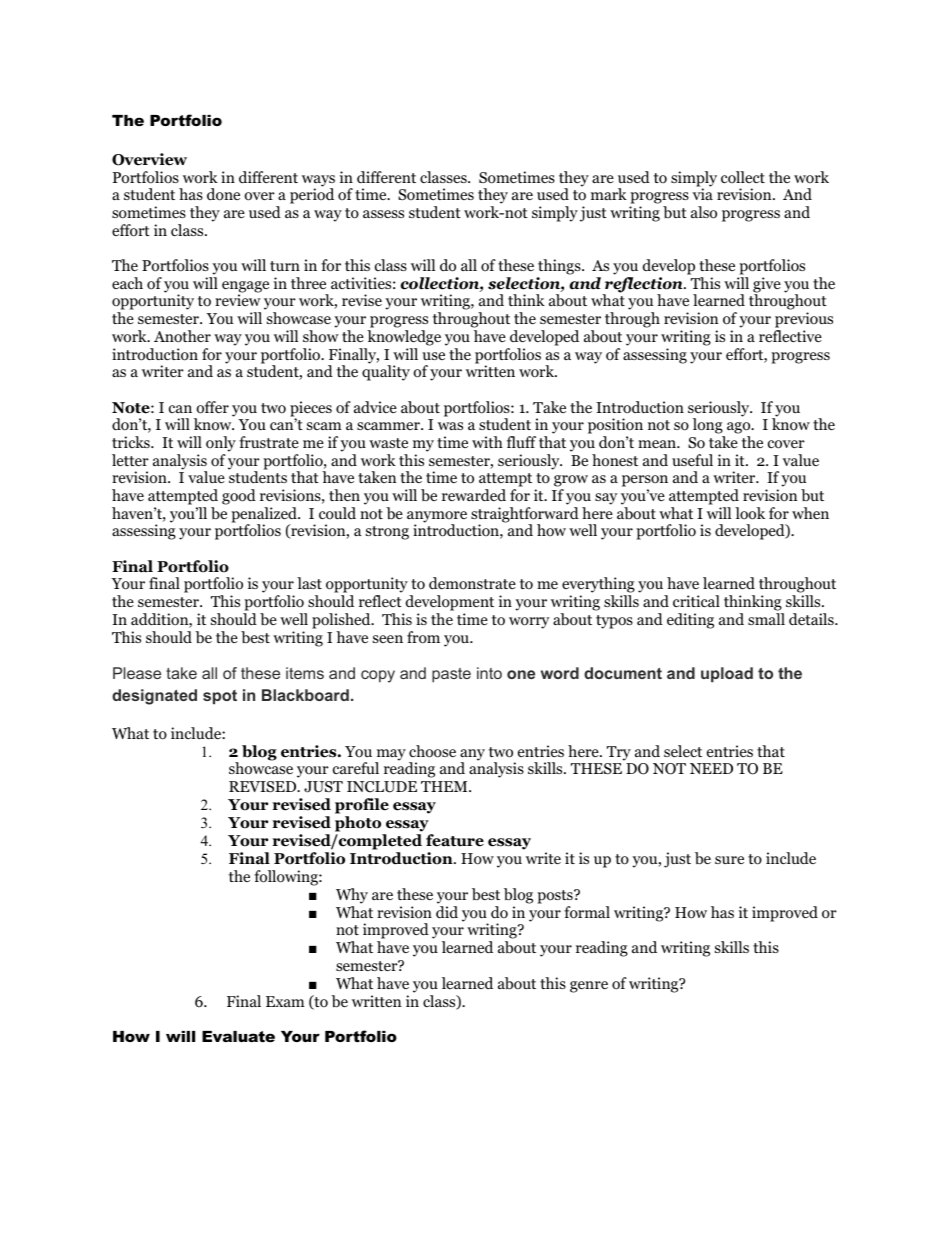  Describe the element at coordinates (696, 601) in the document. I see `critical` at that location.
